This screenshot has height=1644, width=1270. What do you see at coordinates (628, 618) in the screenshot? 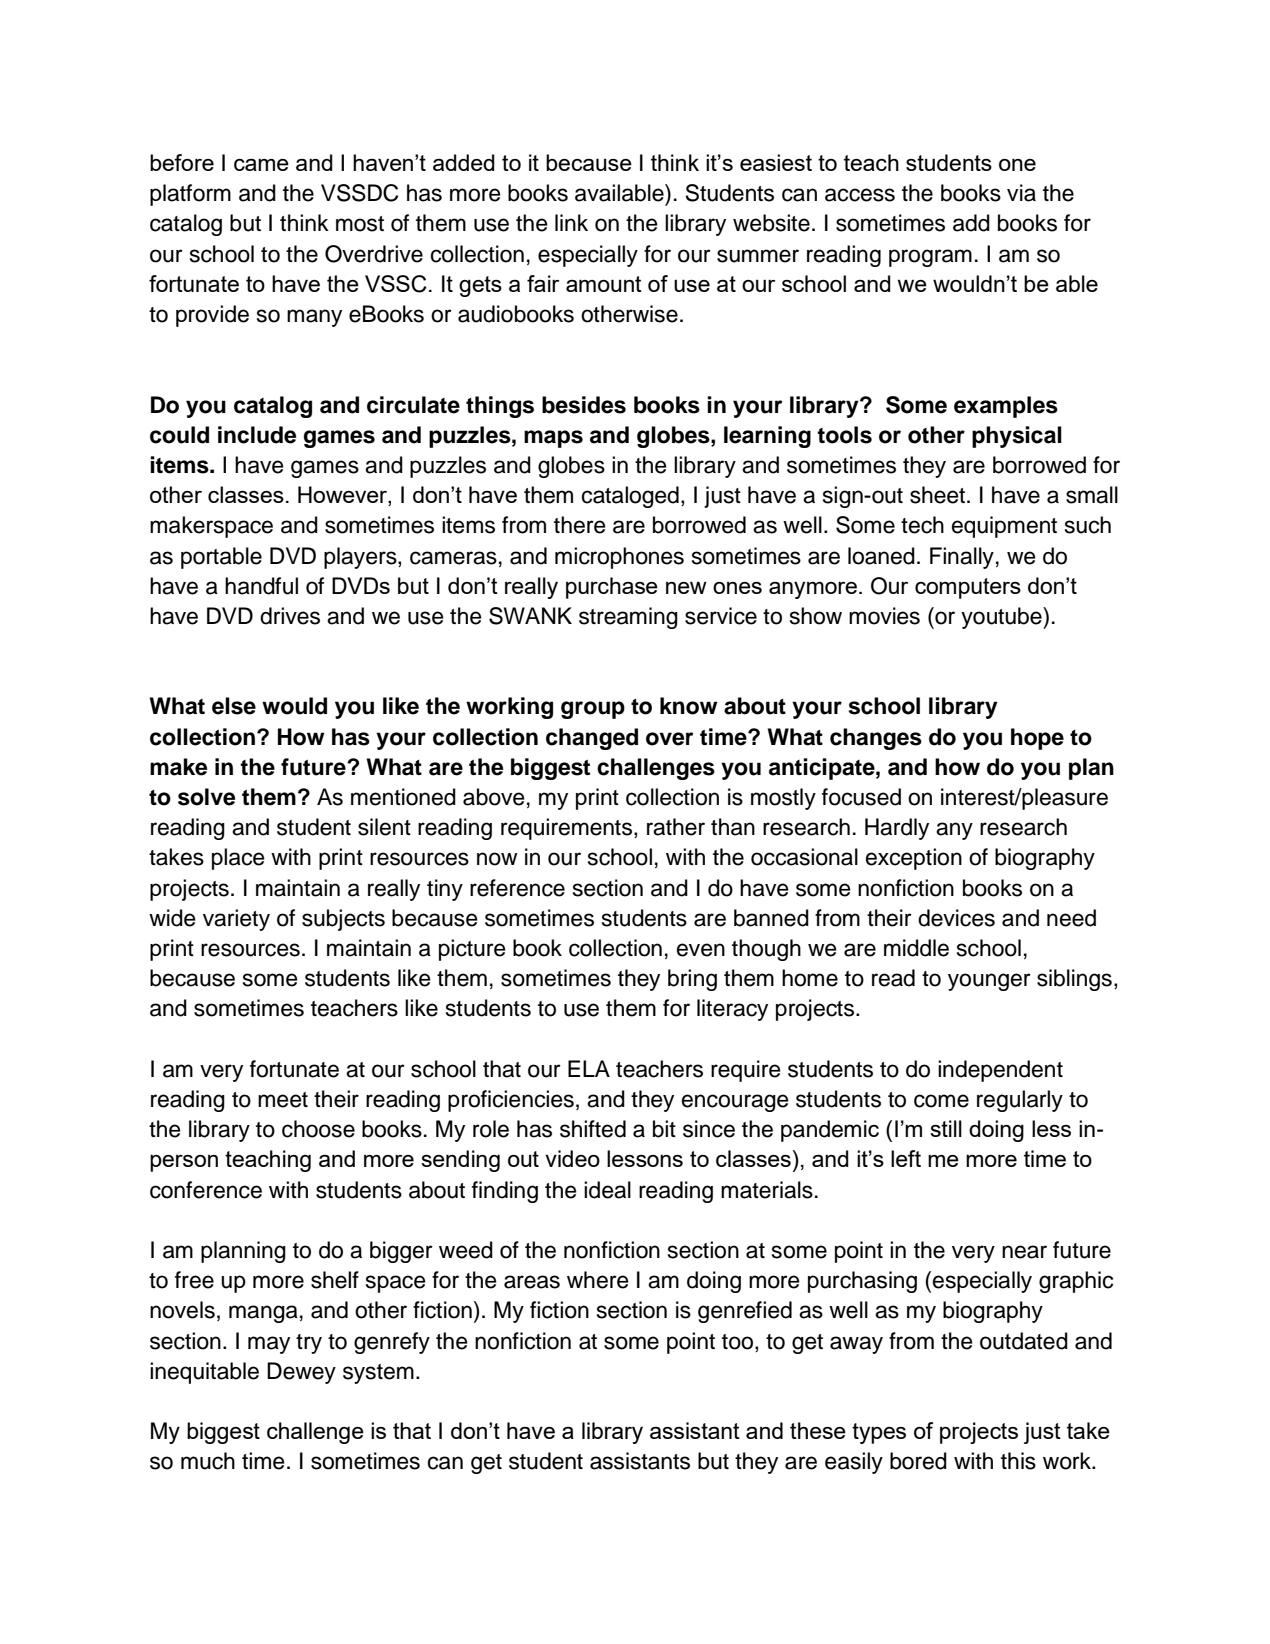
I see `streaming` at bounding box center [628, 618].
